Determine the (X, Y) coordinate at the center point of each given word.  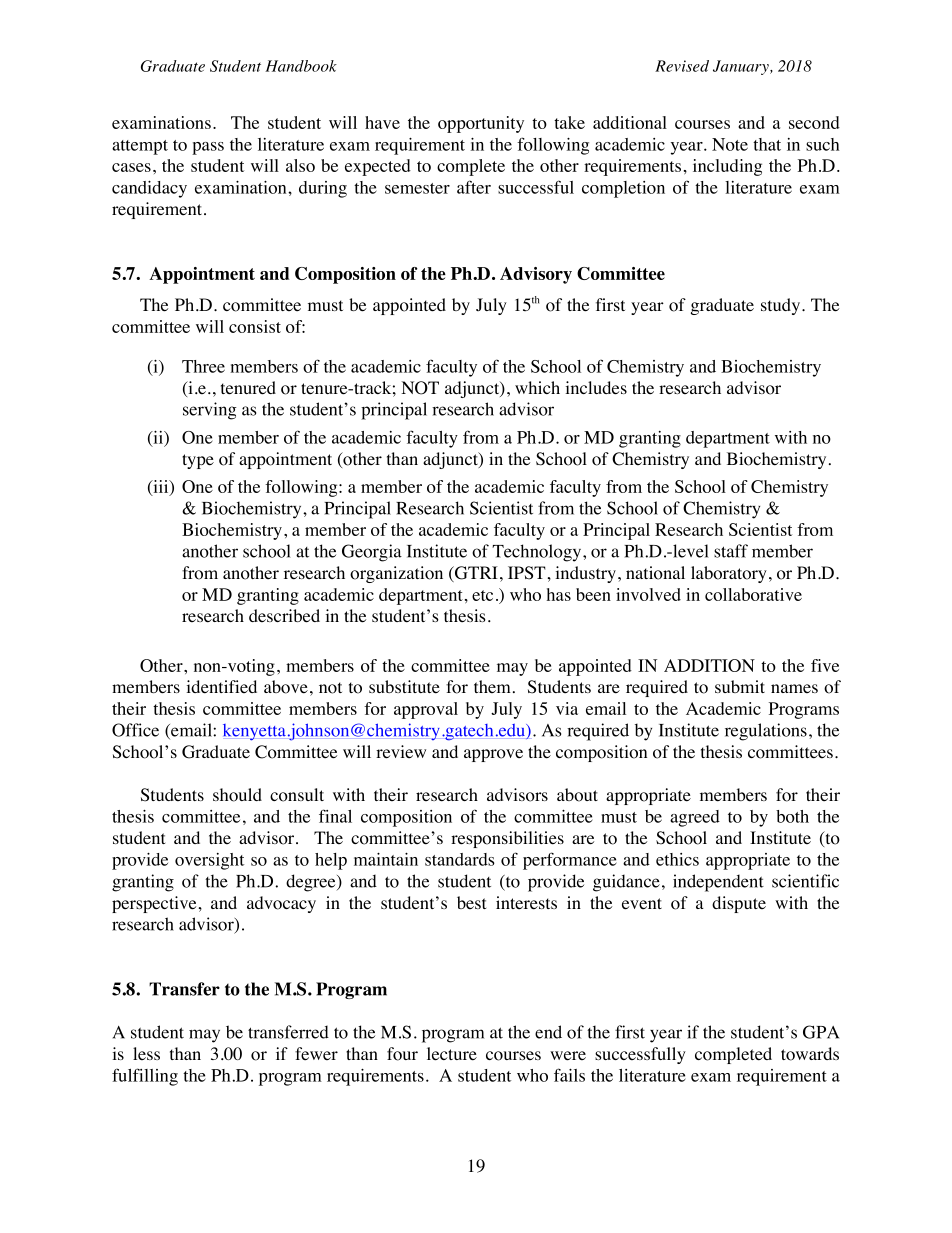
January (742, 67)
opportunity (481, 124)
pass (208, 148)
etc (482, 595)
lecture (452, 1054)
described (284, 616)
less (146, 1053)
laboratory (729, 574)
